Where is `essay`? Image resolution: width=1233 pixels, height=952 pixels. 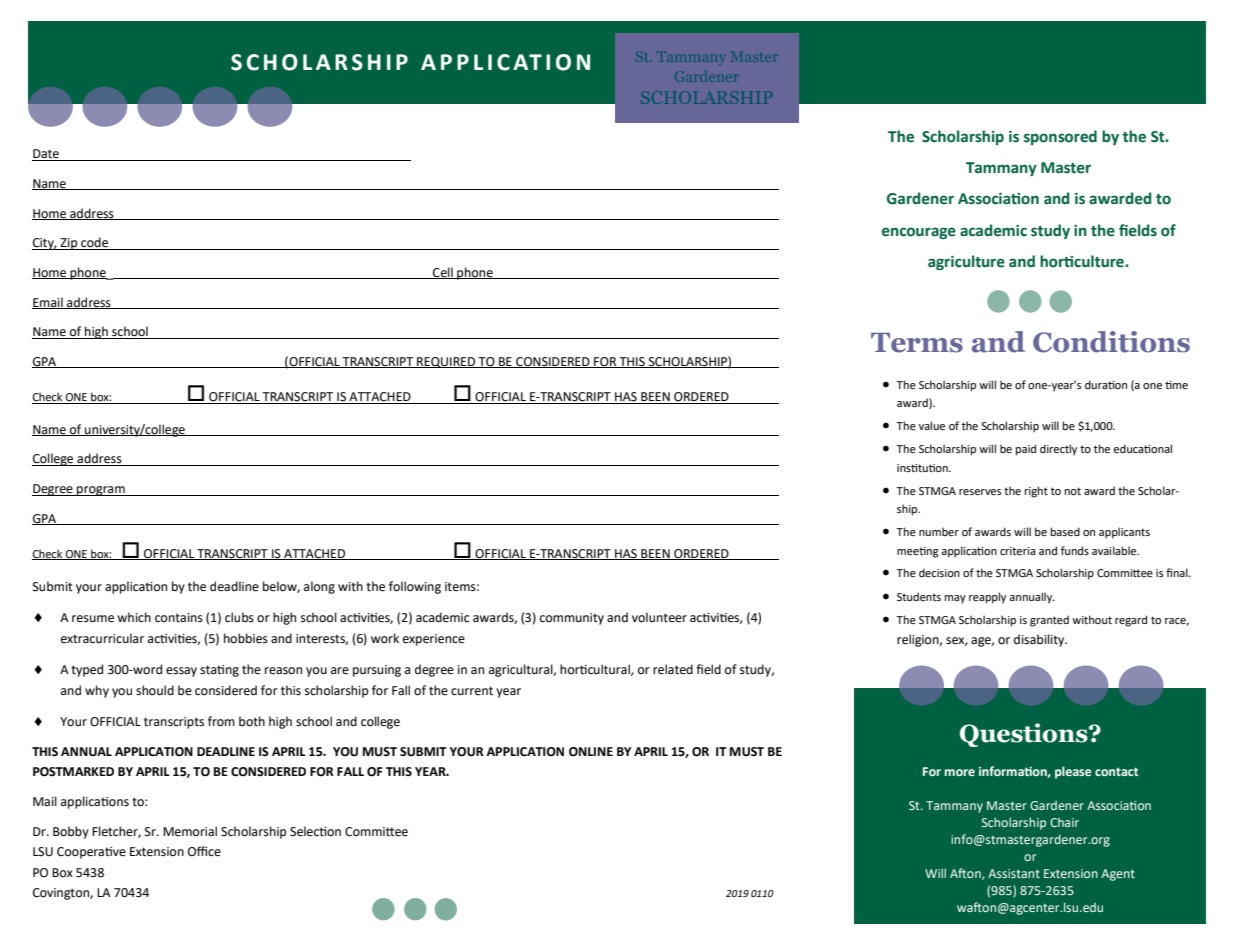 essay is located at coordinates (181, 672).
